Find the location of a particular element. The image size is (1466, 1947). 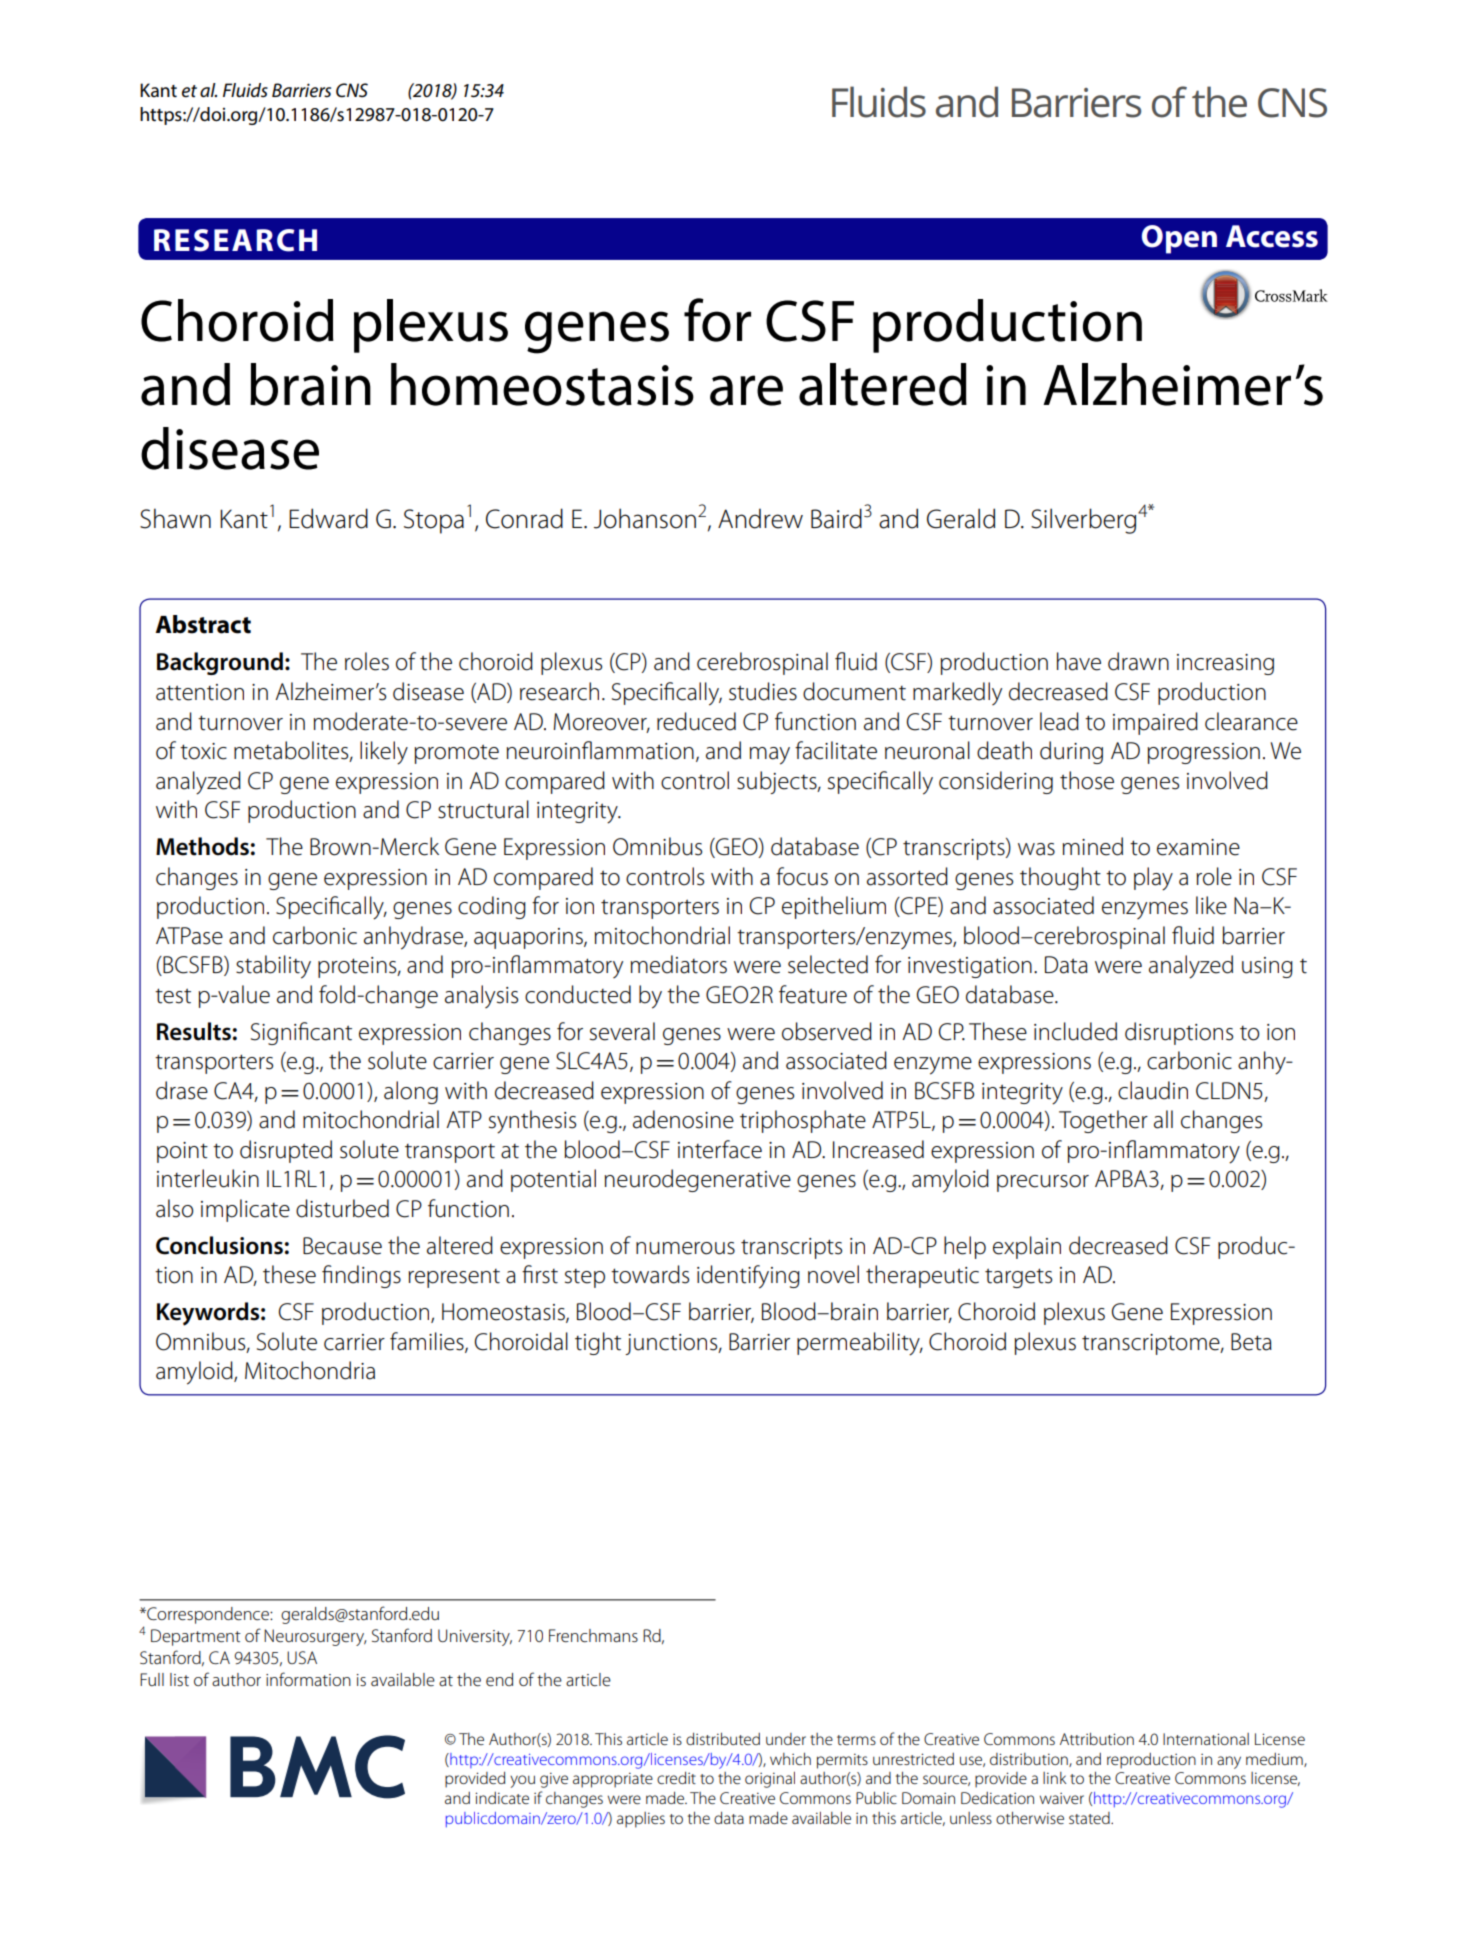

Open is located at coordinates (1179, 239).
